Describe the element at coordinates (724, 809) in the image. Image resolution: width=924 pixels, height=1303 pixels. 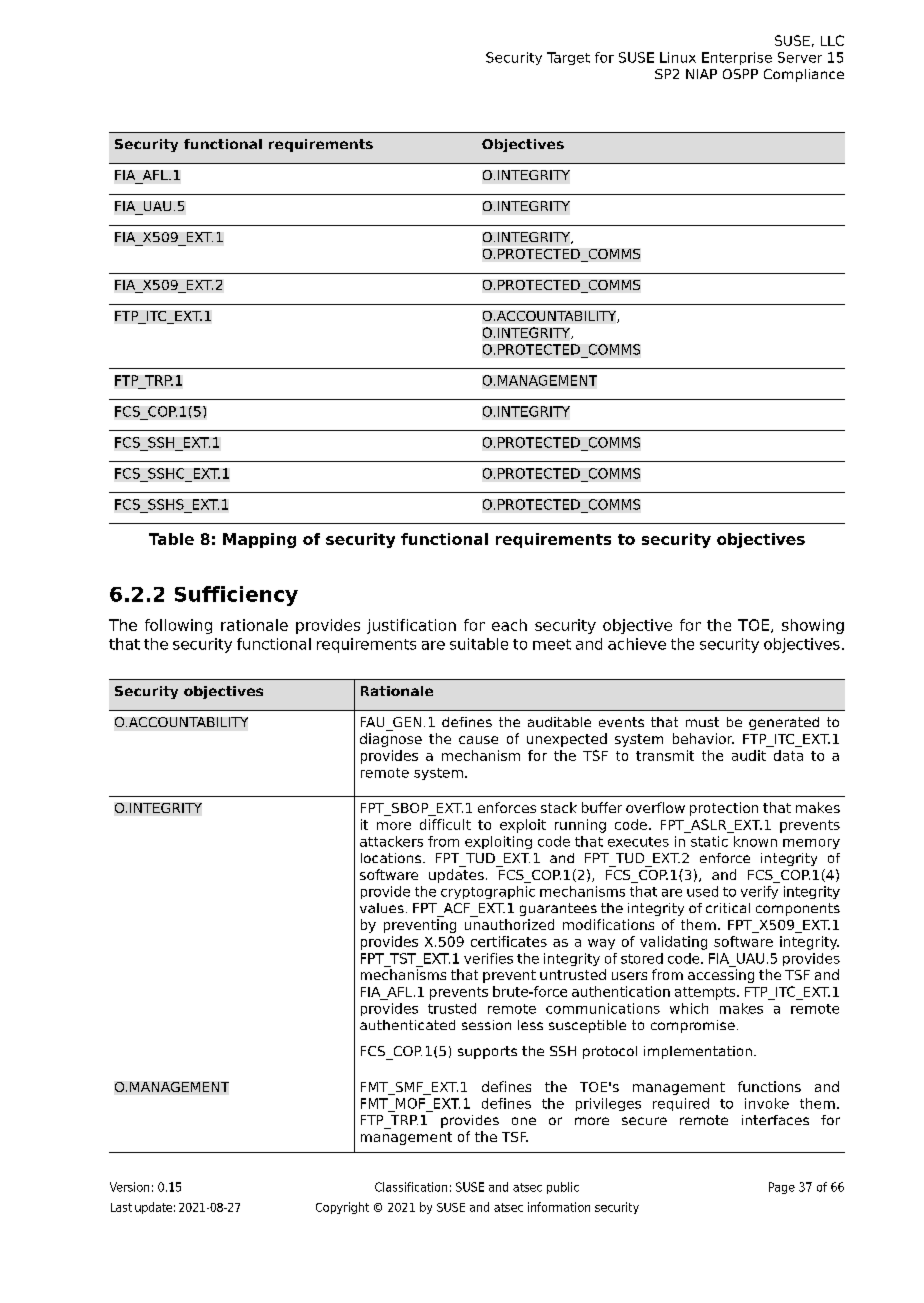
I see `protection` at that location.
